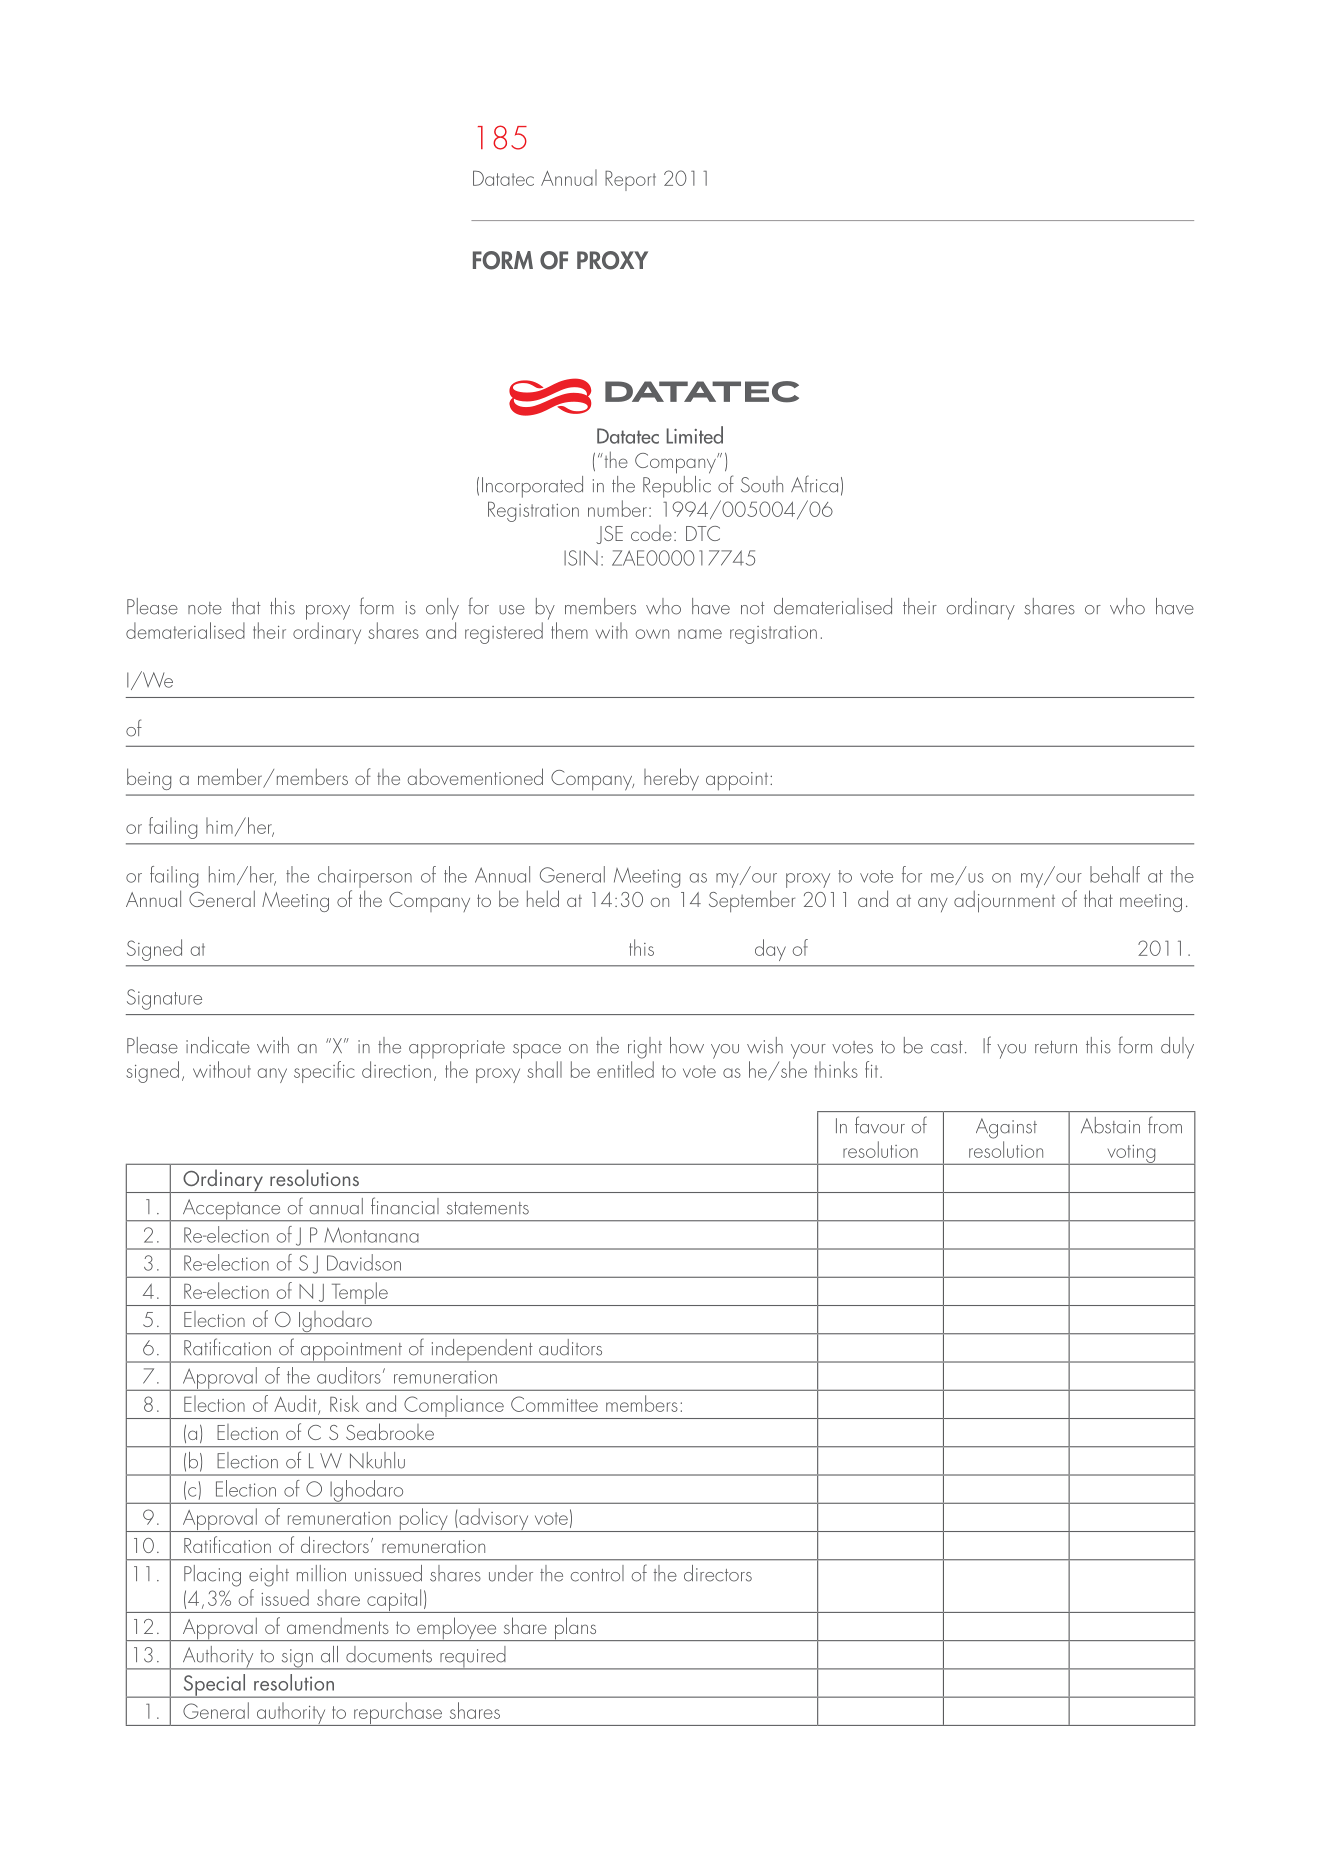 The height and width of the image is (1867, 1320). What do you see at coordinates (630, 181) in the image?
I see `Report` at bounding box center [630, 181].
